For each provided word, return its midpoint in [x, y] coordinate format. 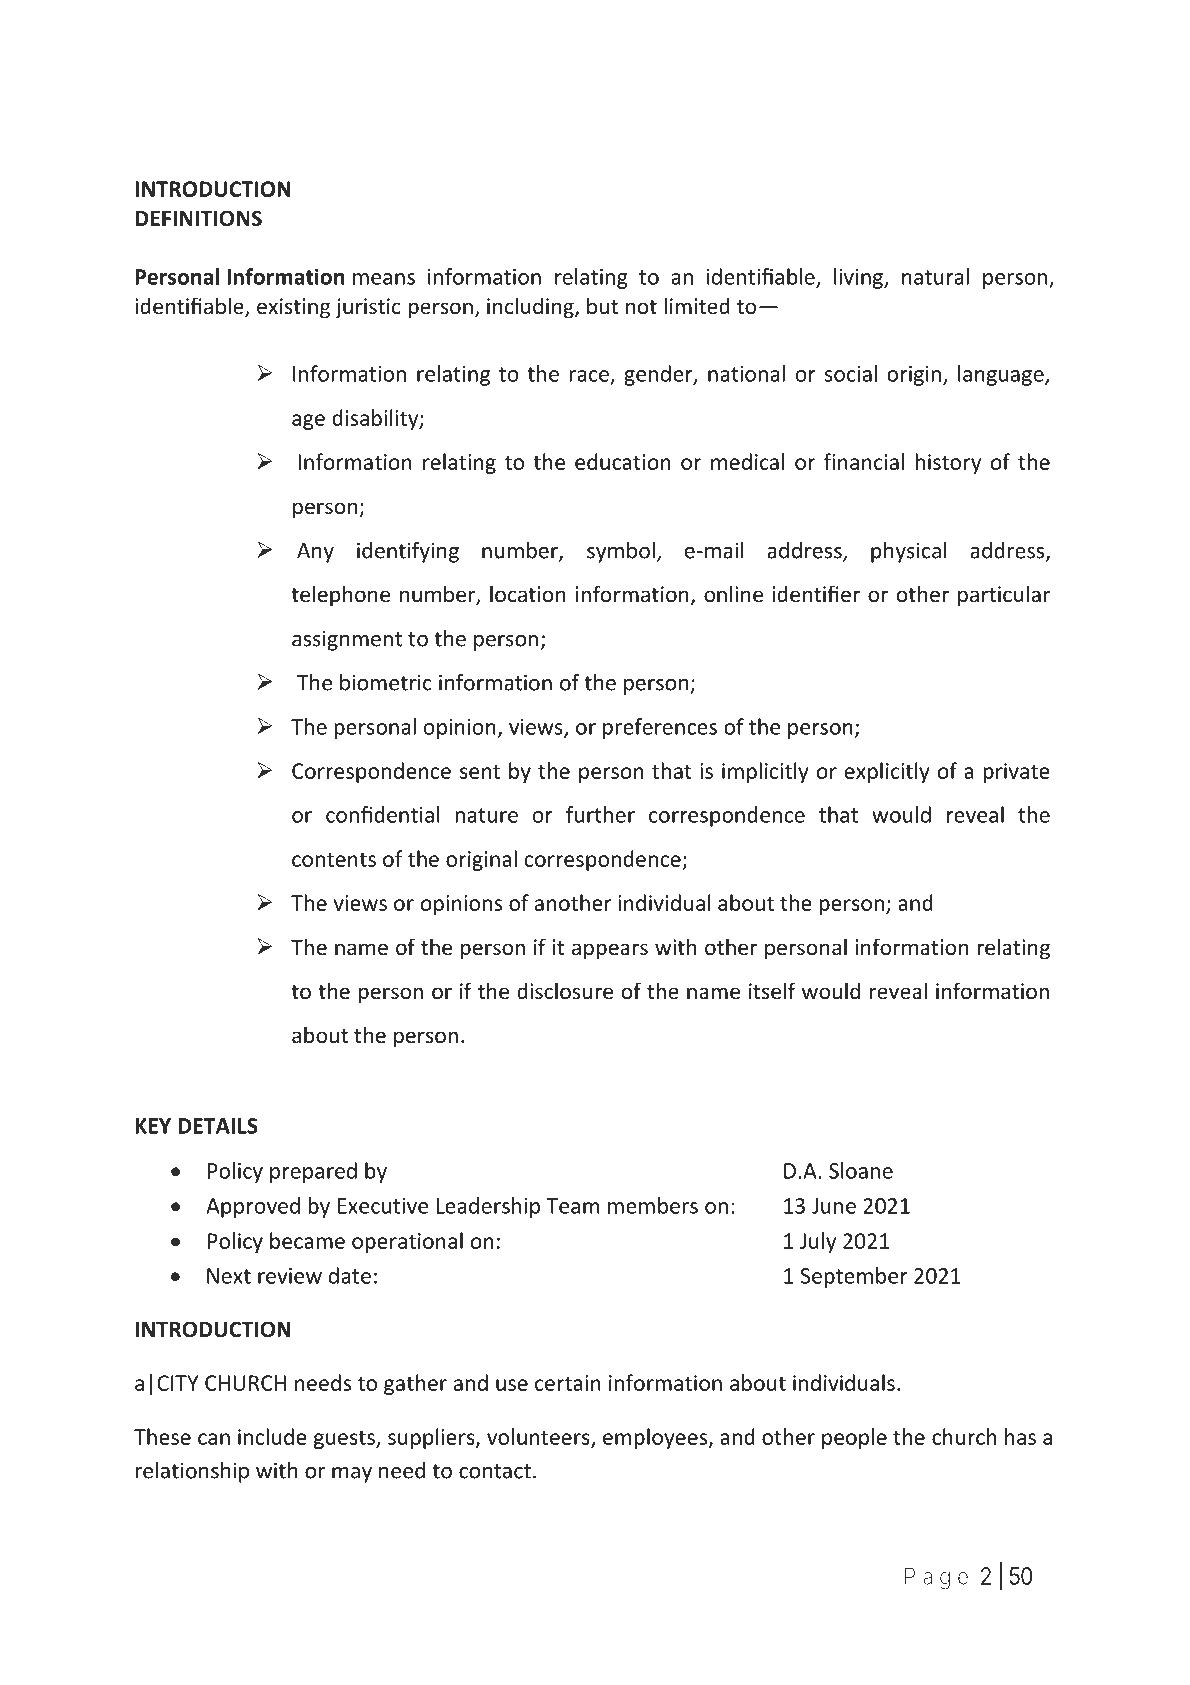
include [272, 1436]
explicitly [887, 772]
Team [572, 1206]
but [602, 306]
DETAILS [218, 1126]
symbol [621, 552]
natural [935, 276]
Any [315, 553]
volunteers [539, 1437]
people [854, 1438]
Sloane [861, 1170]
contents [334, 859]
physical [909, 552]
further [600, 814]
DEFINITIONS [198, 218]
